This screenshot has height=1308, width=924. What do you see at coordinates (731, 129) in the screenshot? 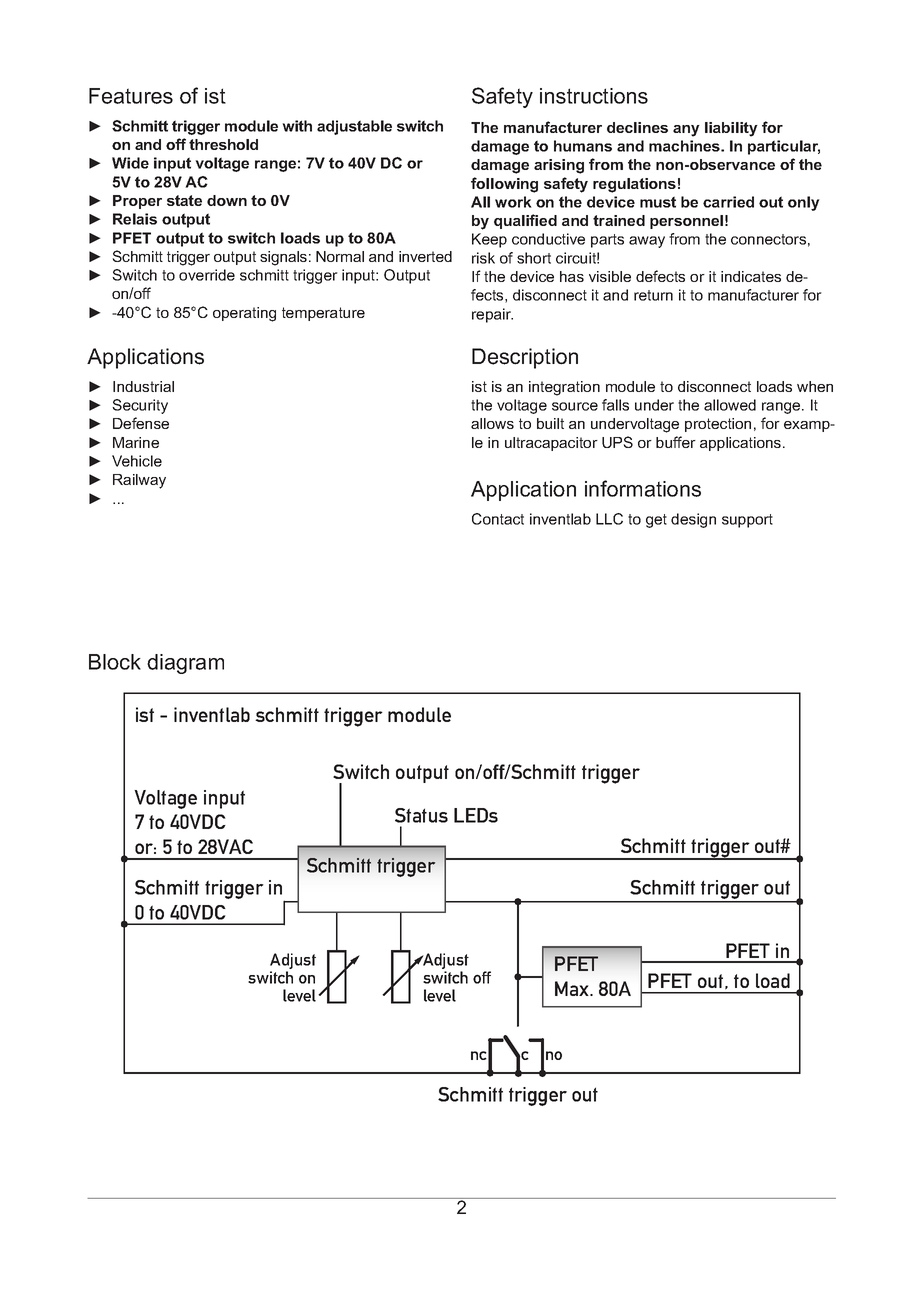
I see `liability` at bounding box center [731, 129].
